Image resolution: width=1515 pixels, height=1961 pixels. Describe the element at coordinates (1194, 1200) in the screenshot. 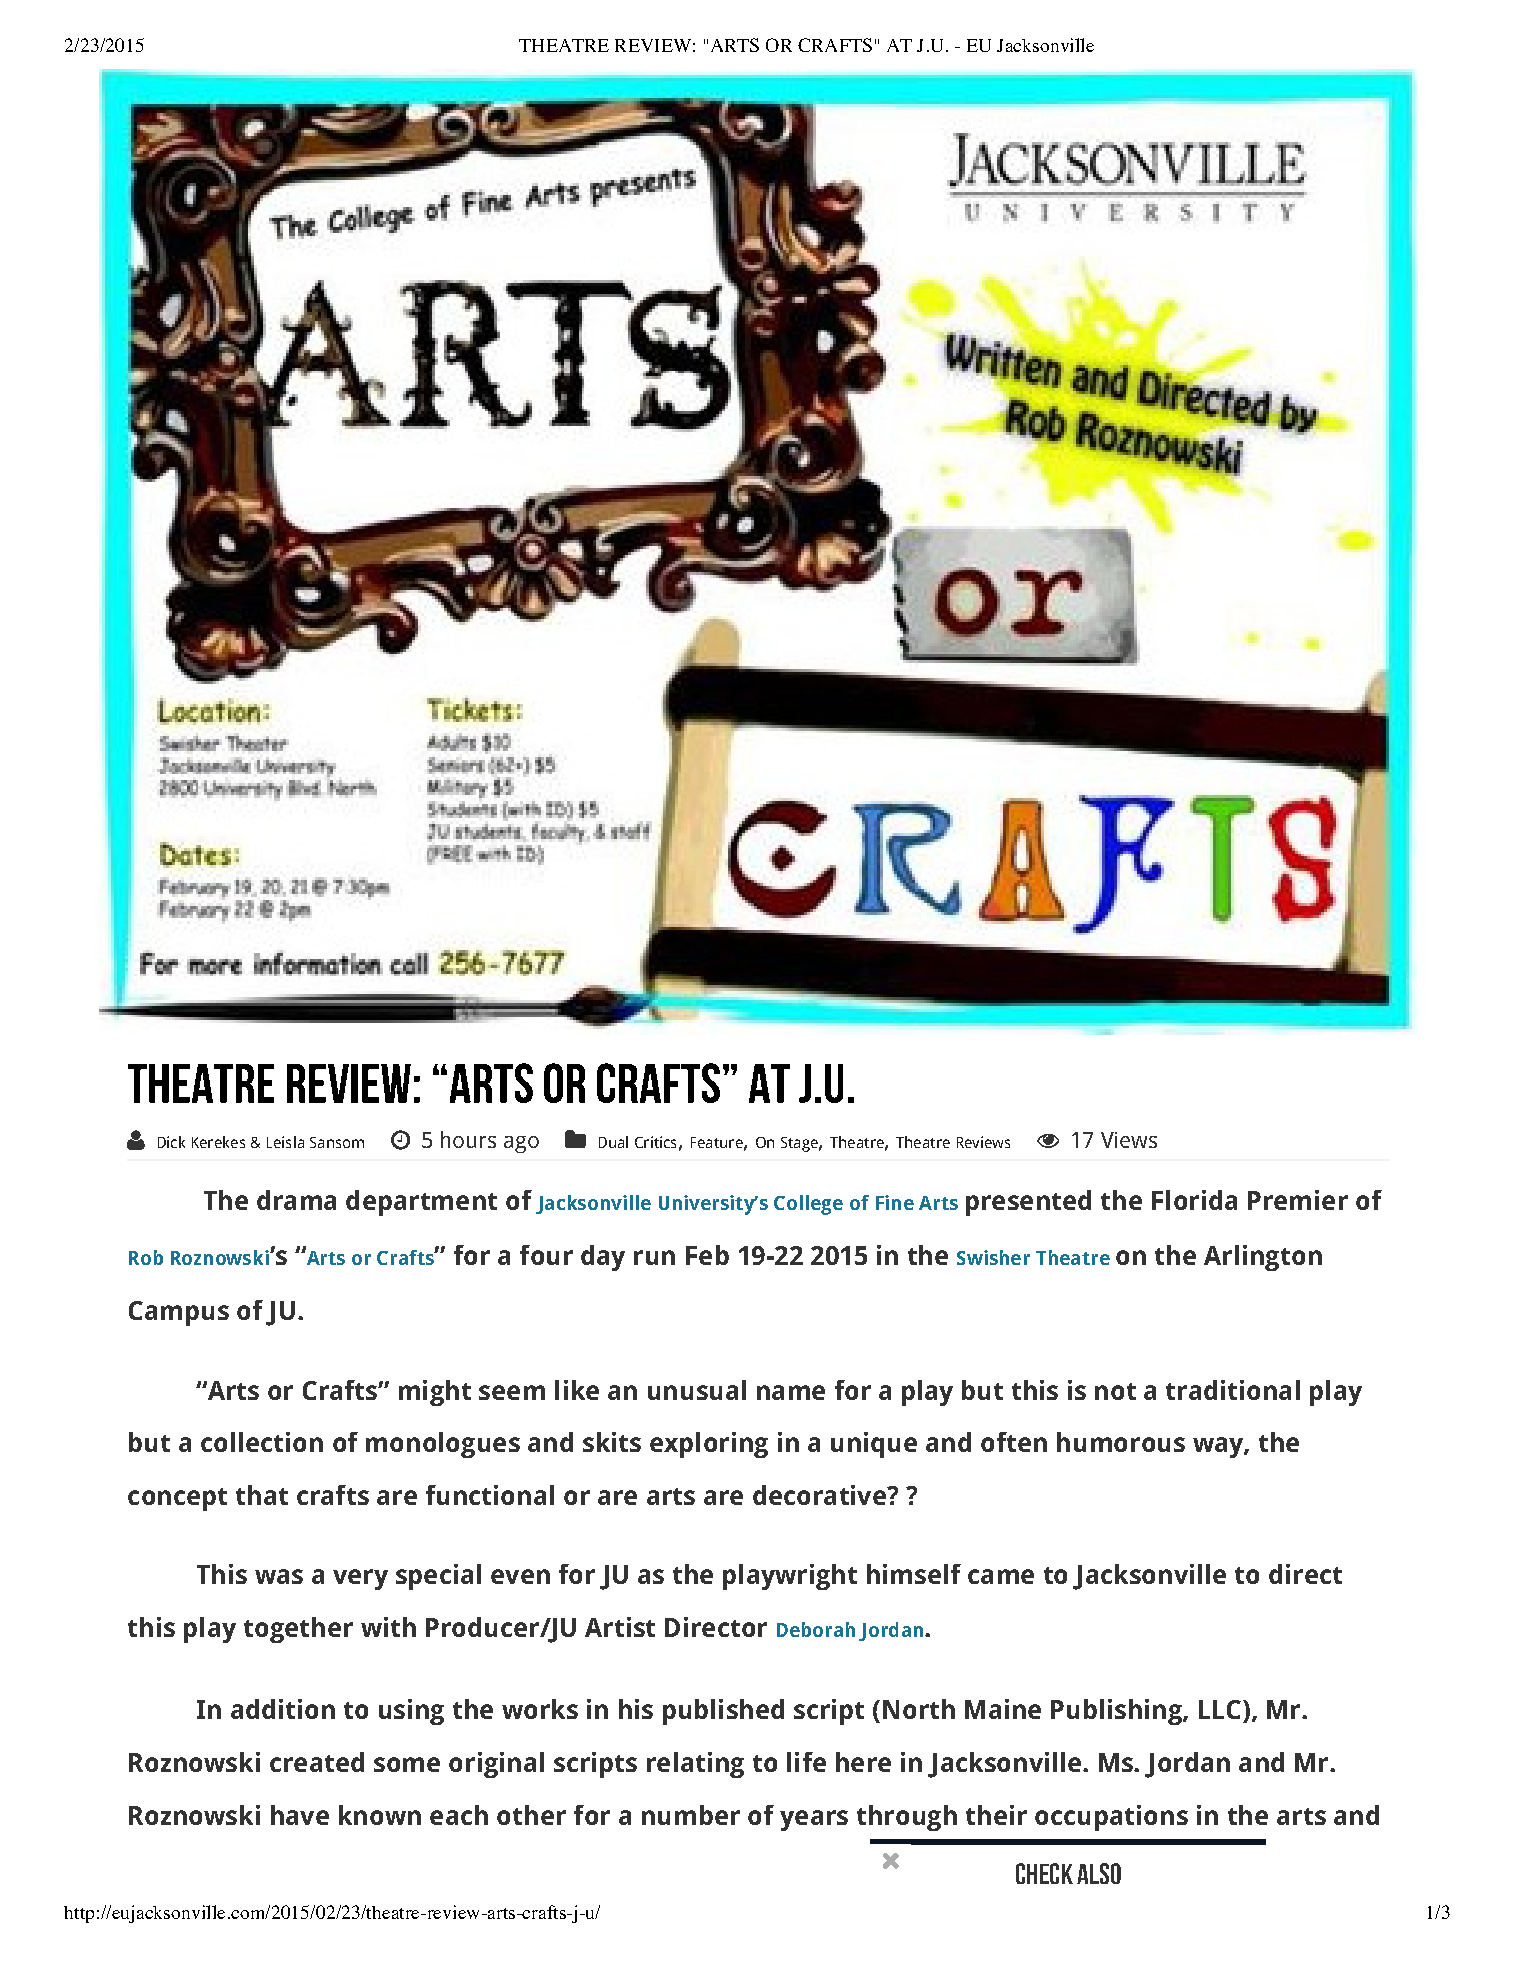

I see `Florida` at that location.
